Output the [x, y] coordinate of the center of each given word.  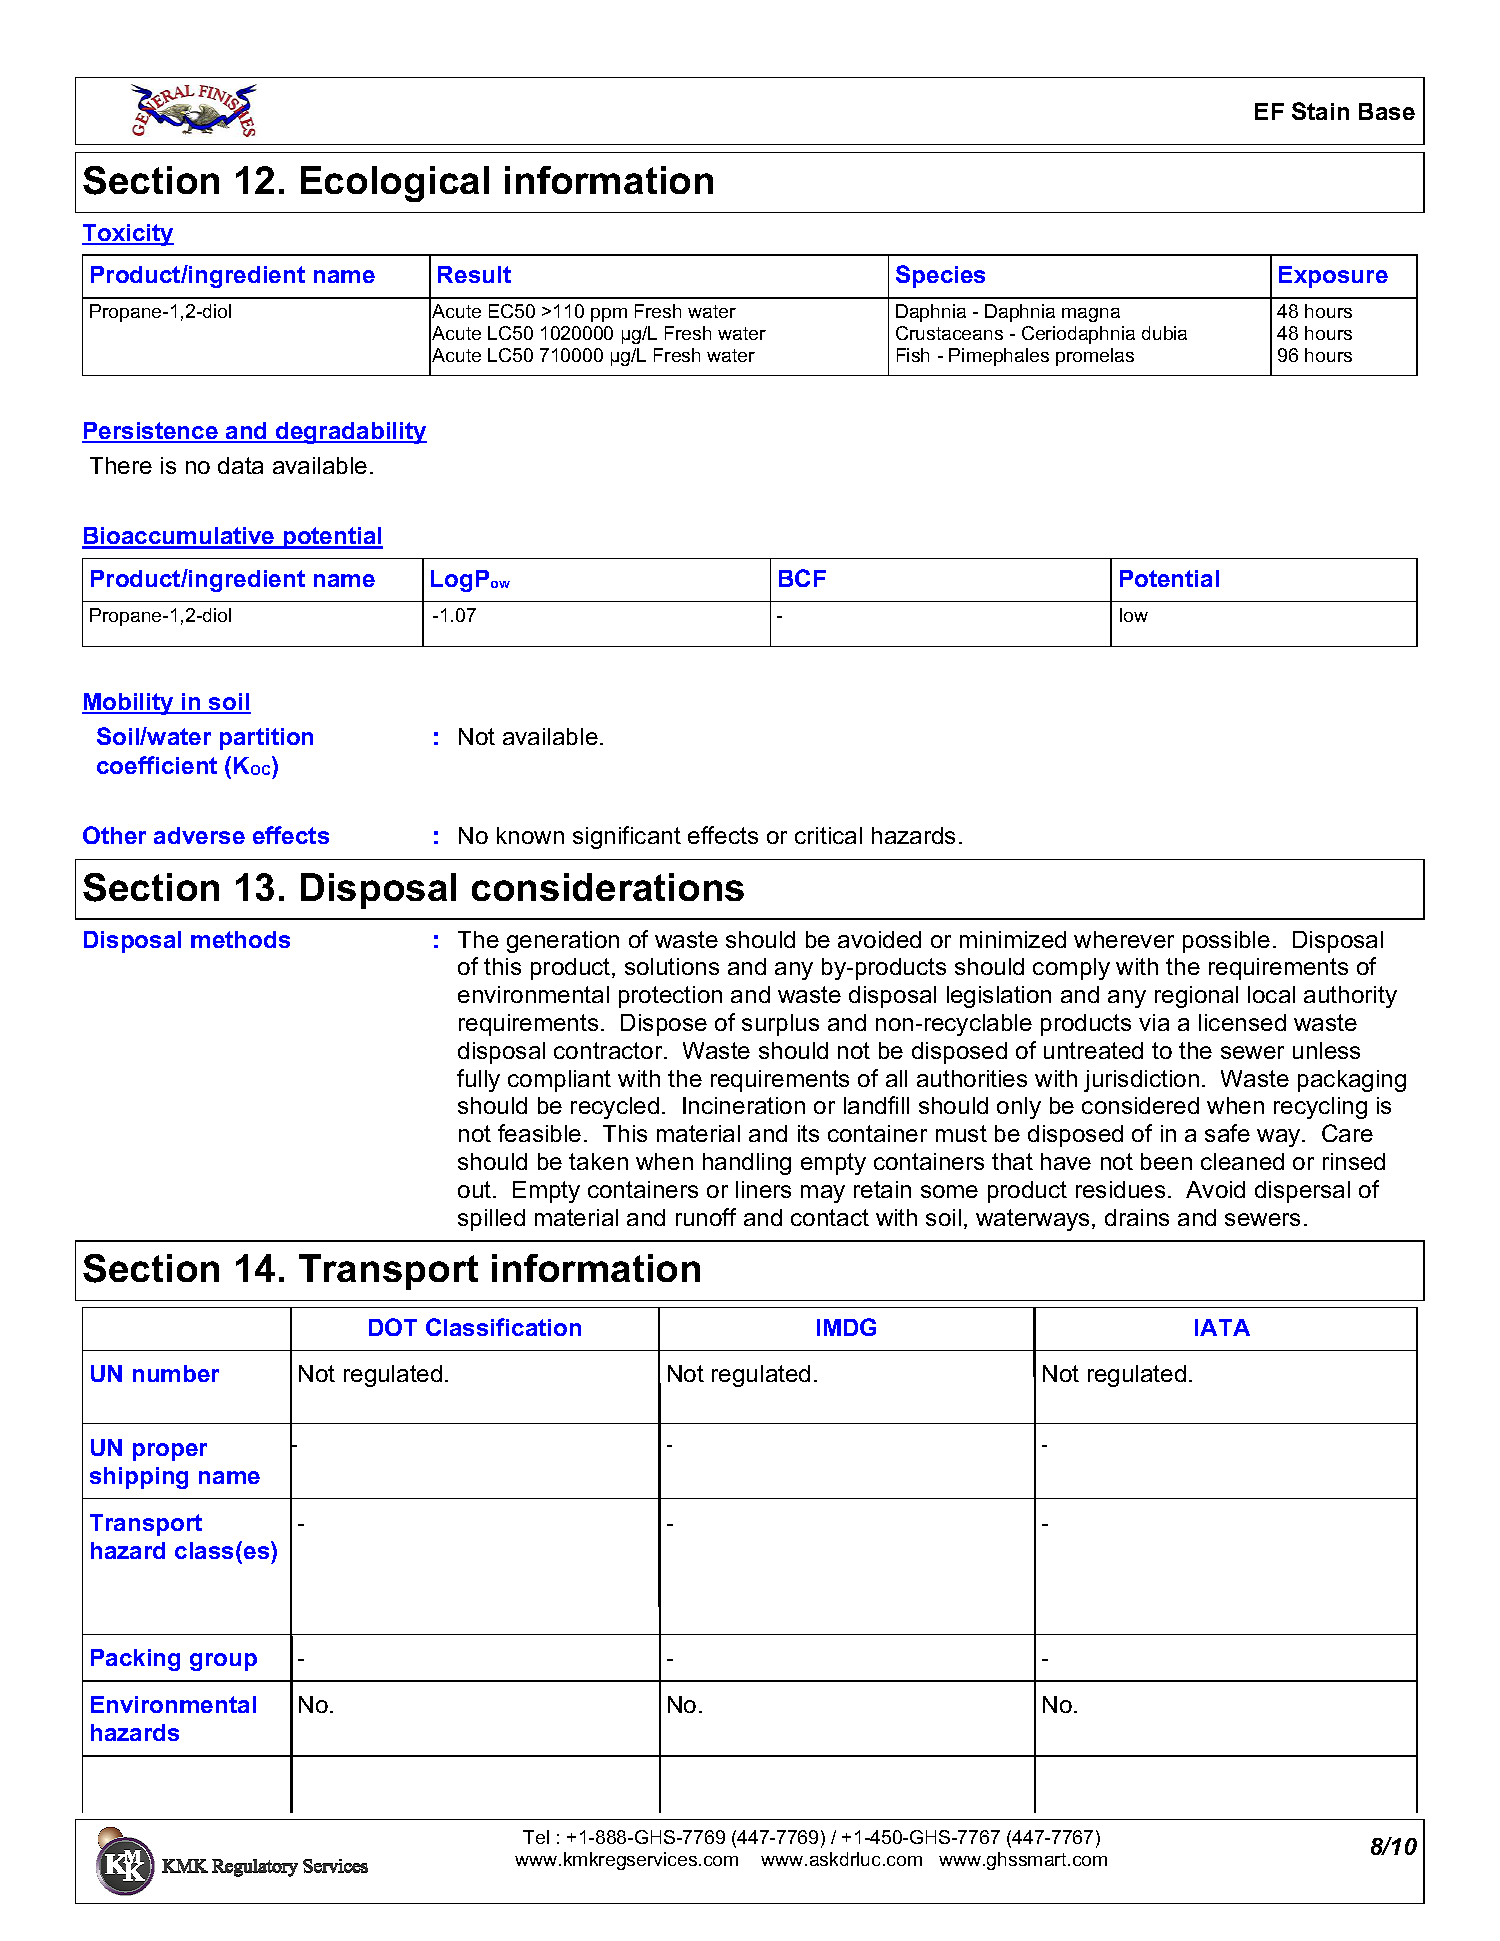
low [1134, 615]
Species [940, 276]
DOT [393, 1327]
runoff [706, 1217]
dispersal [1302, 1192]
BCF [802, 578]
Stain [1320, 111]
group [223, 1662]
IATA [1222, 1327]
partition [266, 739]
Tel [536, 1837]
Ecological [395, 184]
